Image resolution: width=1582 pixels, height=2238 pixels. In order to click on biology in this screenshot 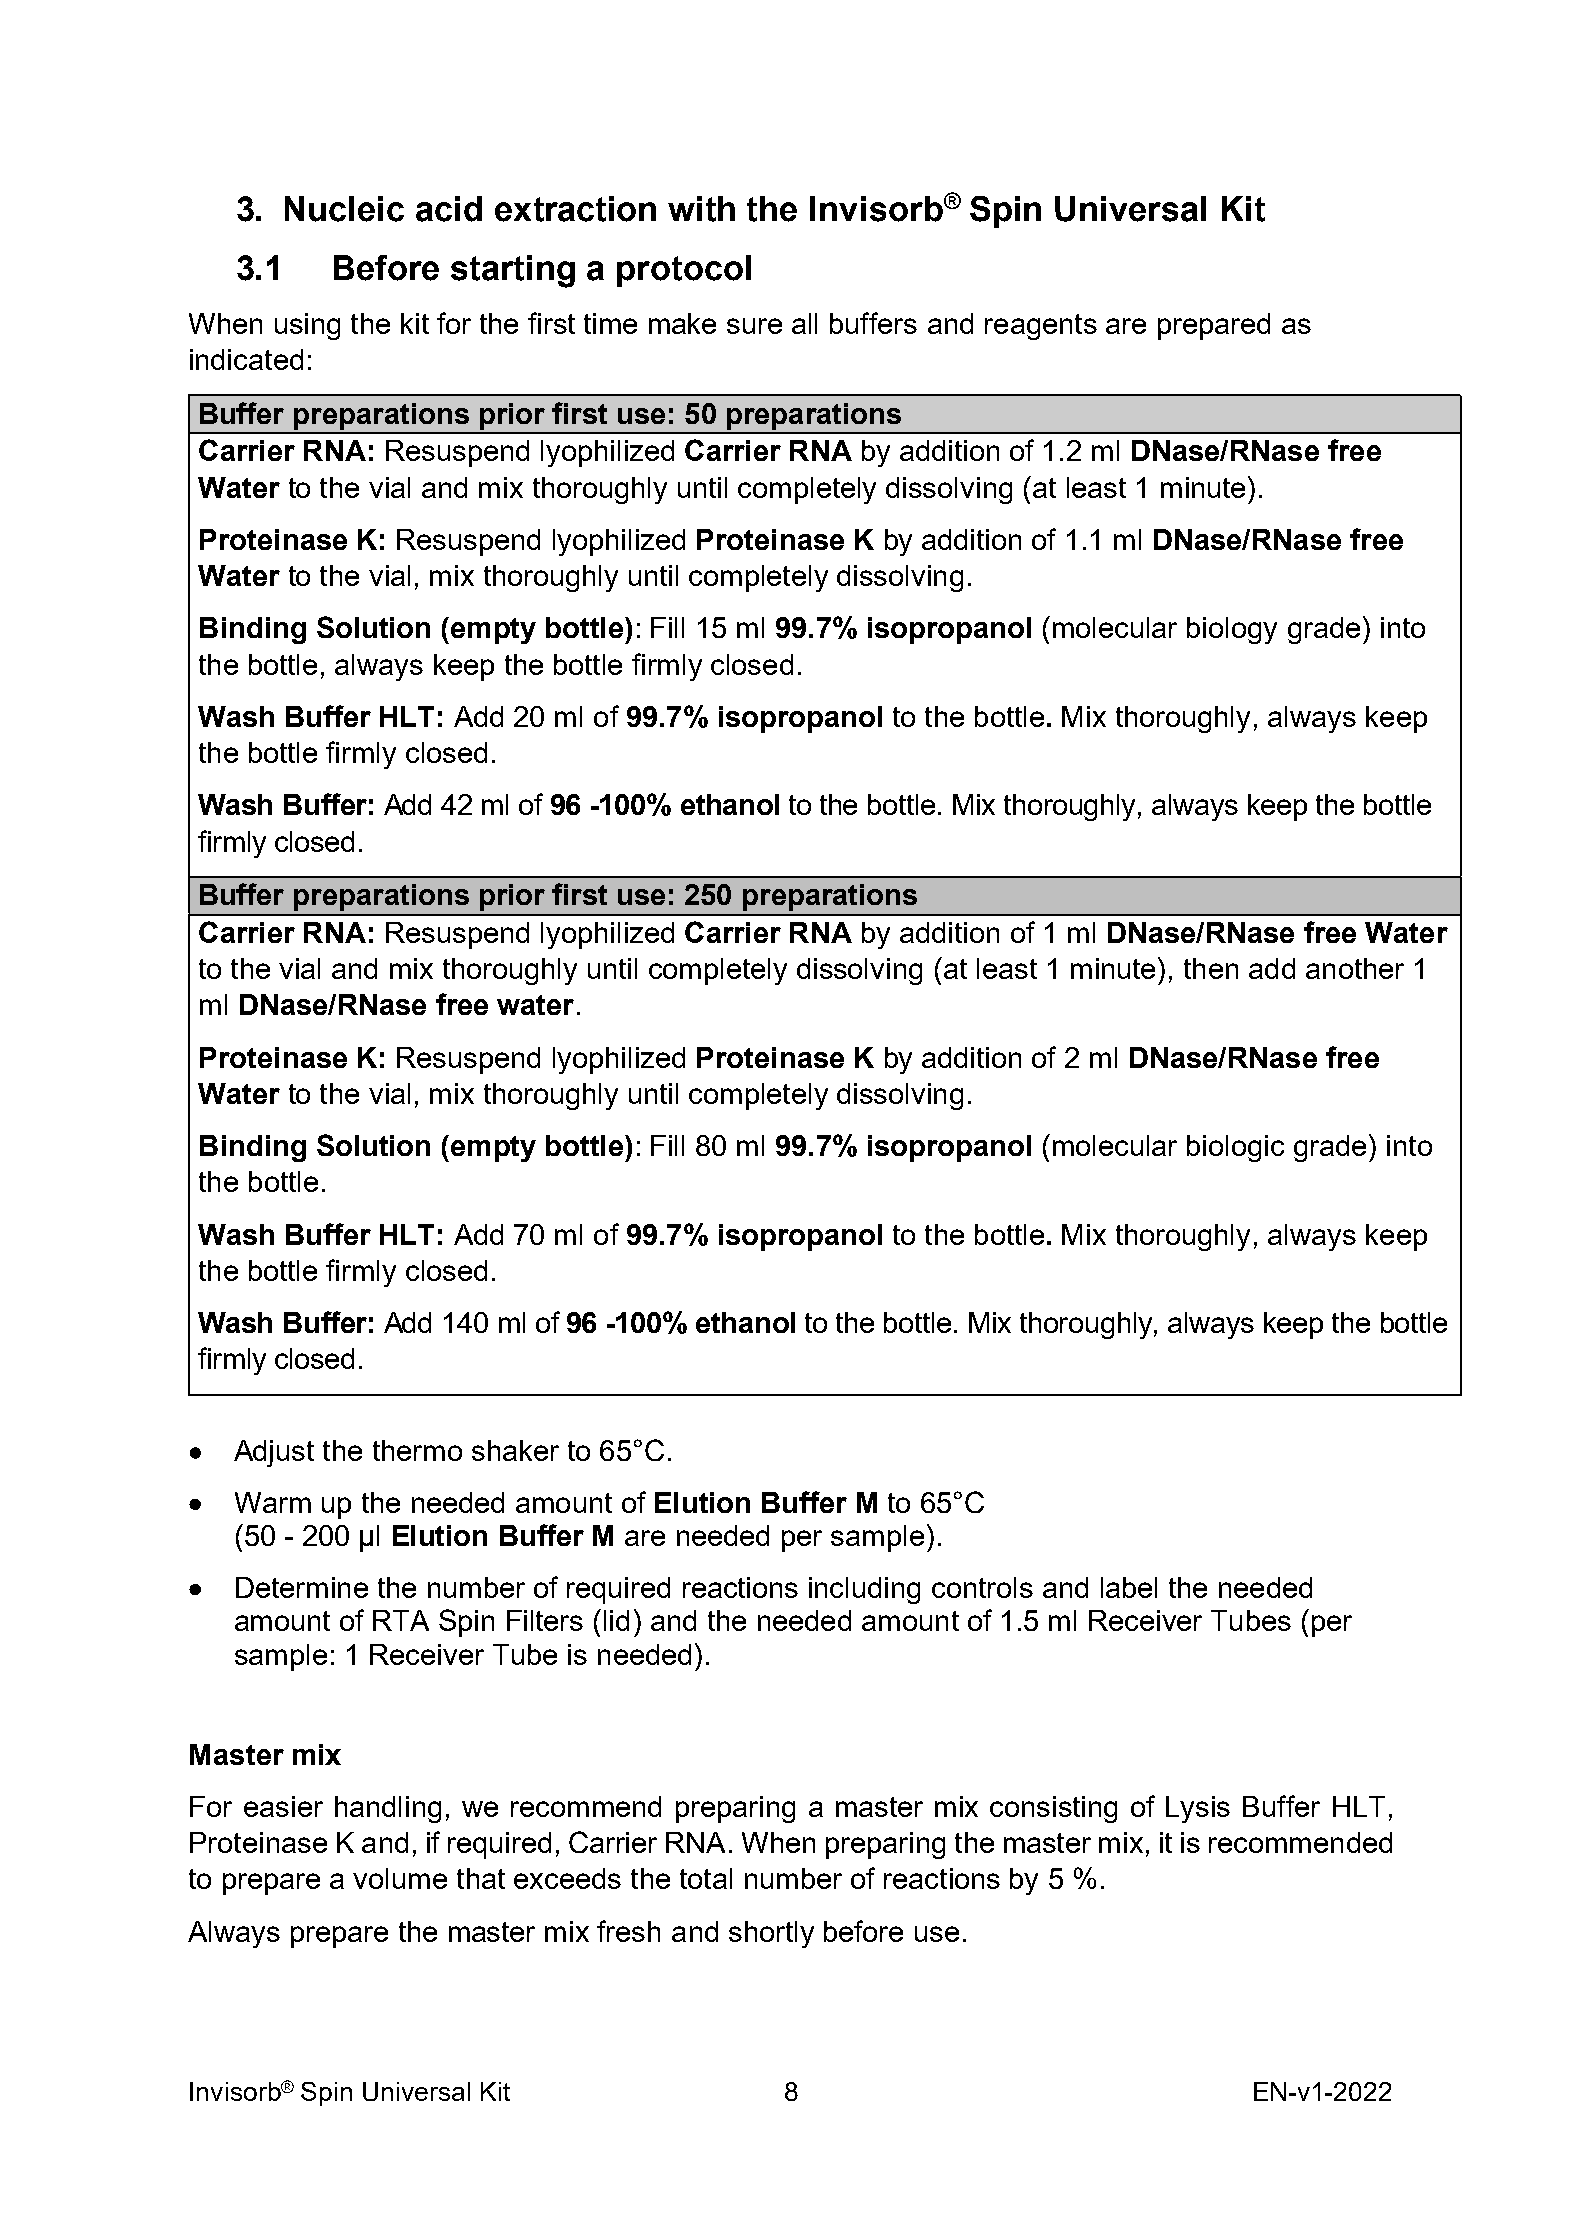, I will do `click(1232, 630)`.
